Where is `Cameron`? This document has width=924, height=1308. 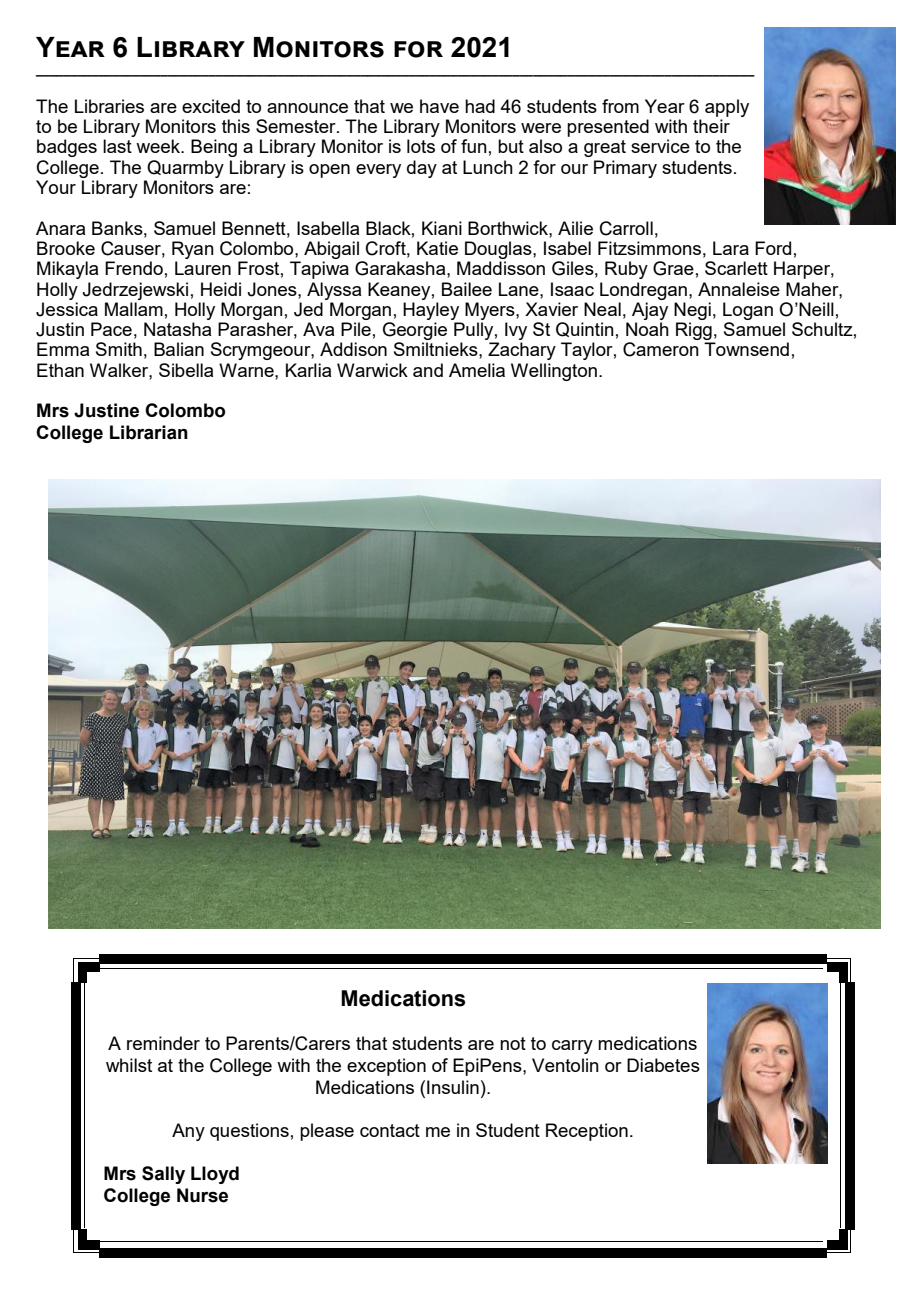 Cameron is located at coordinates (661, 349).
